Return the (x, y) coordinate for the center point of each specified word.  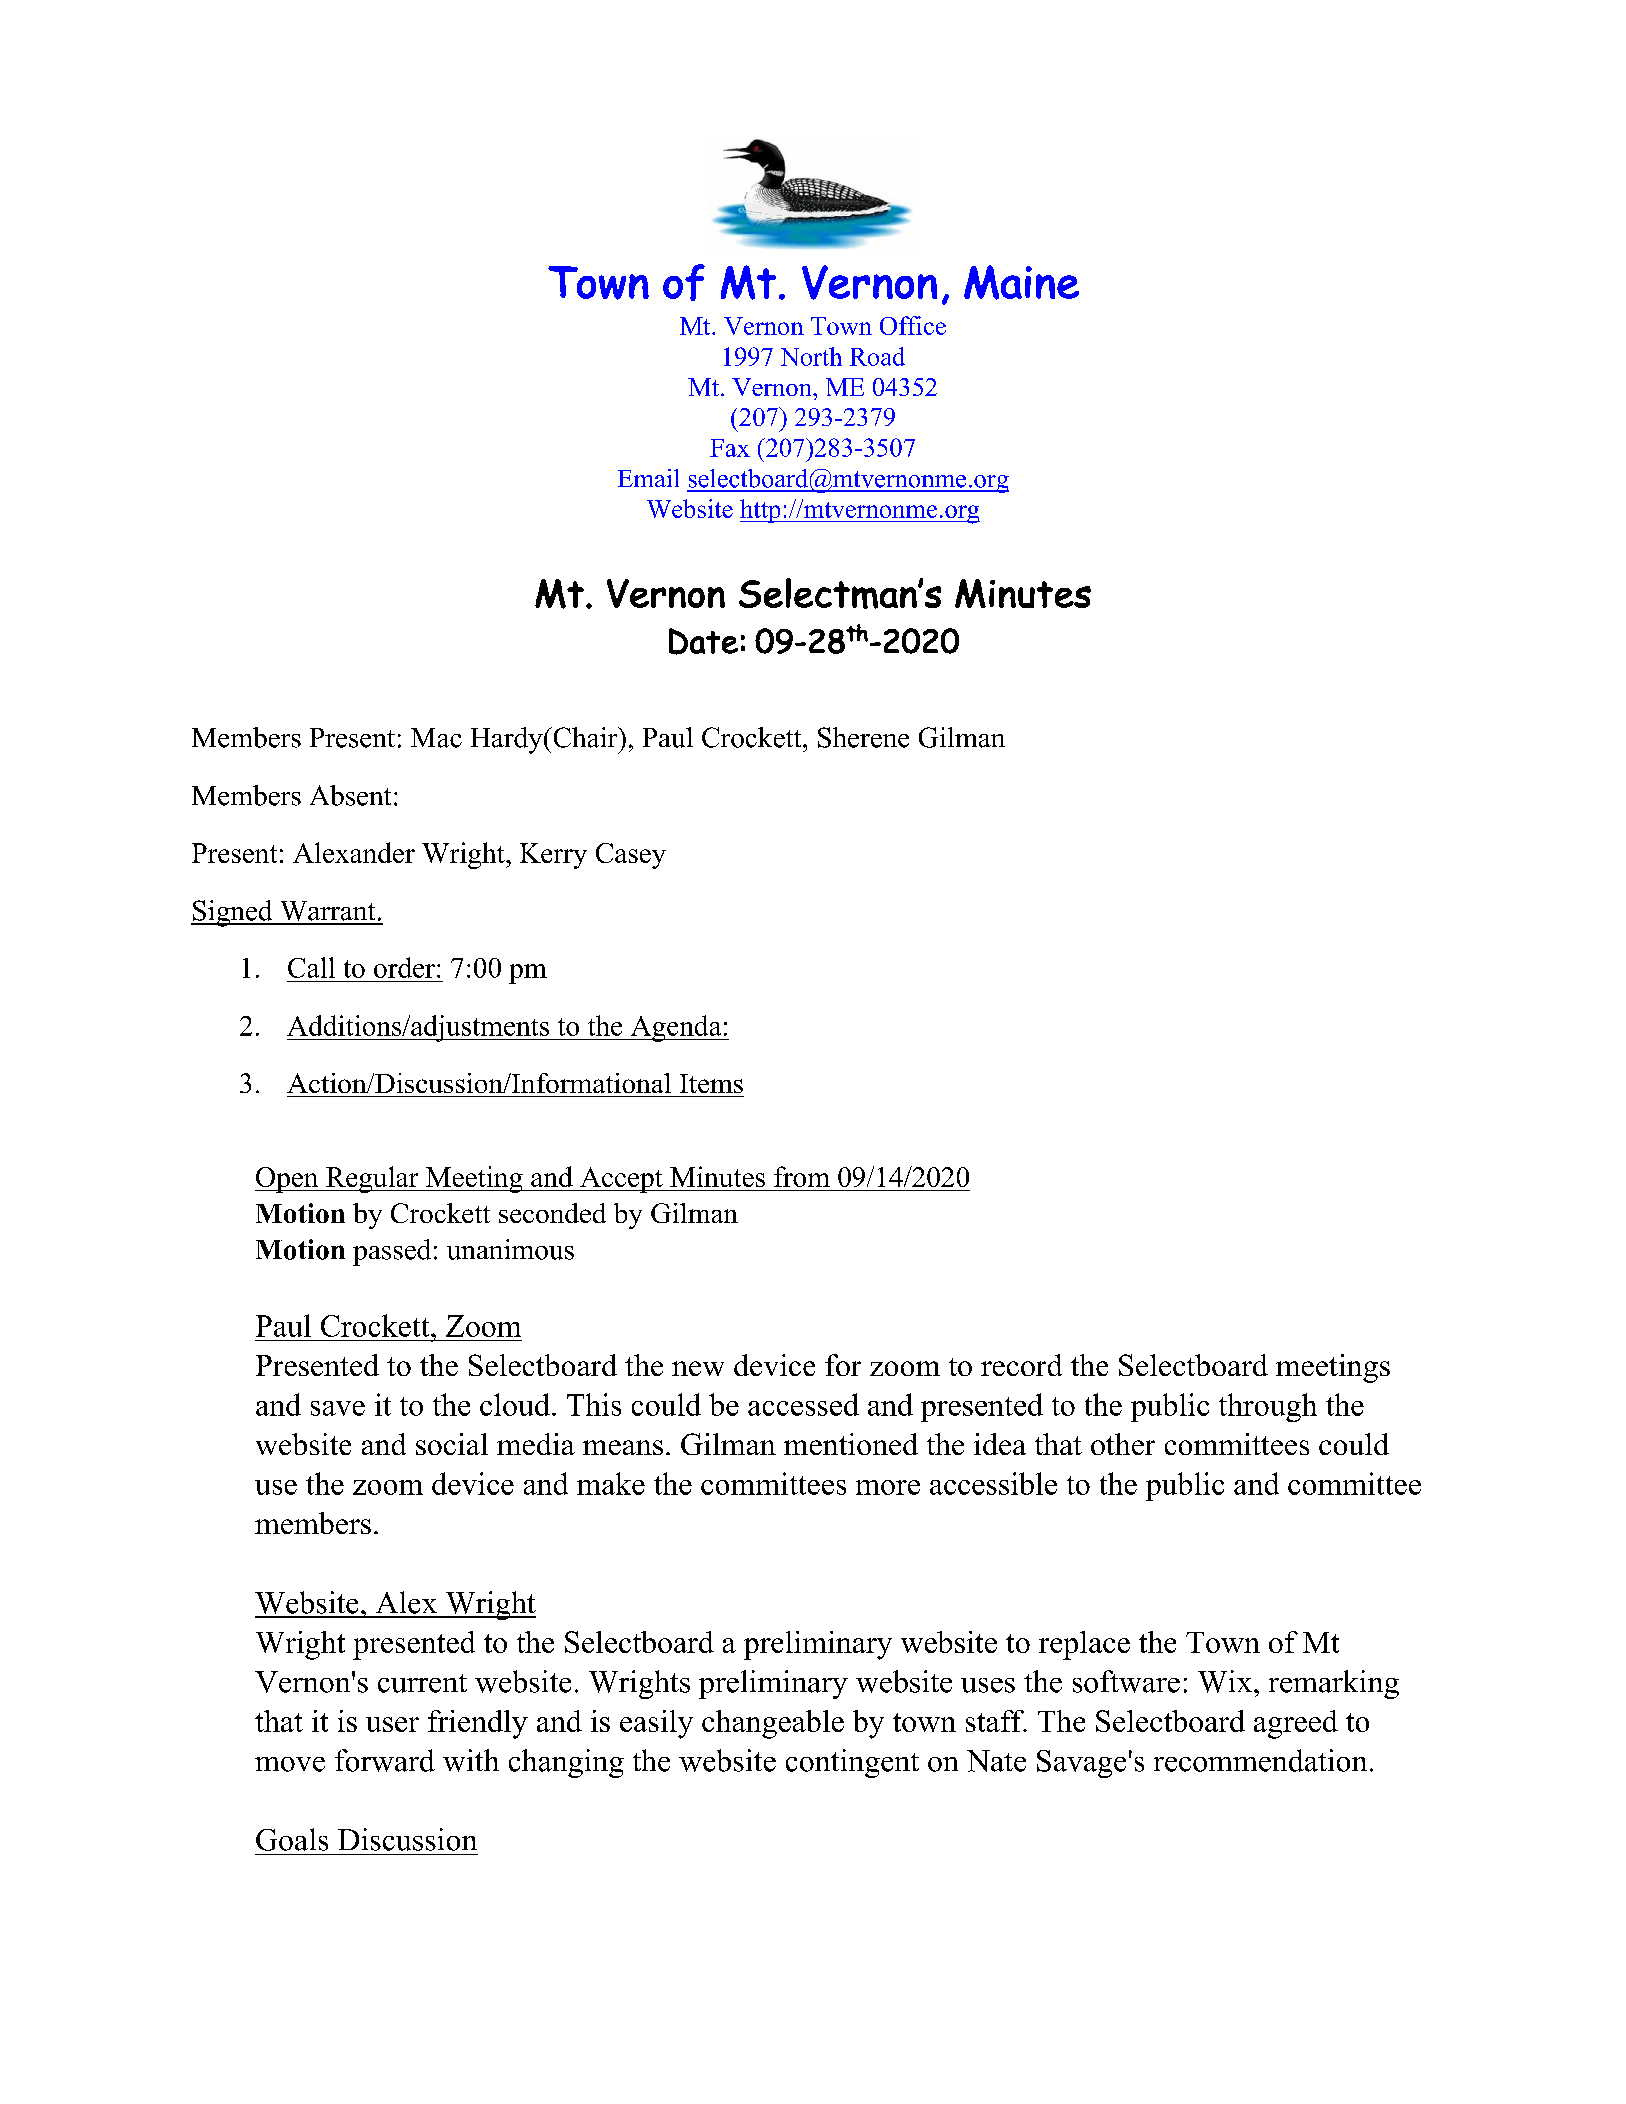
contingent (852, 1763)
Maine (1021, 282)
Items (711, 1083)
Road (877, 356)
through (1268, 1407)
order (404, 967)
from (802, 1176)
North (811, 356)
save (338, 1408)
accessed (803, 1404)
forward (385, 1760)
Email (648, 478)
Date (703, 641)
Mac (436, 738)
